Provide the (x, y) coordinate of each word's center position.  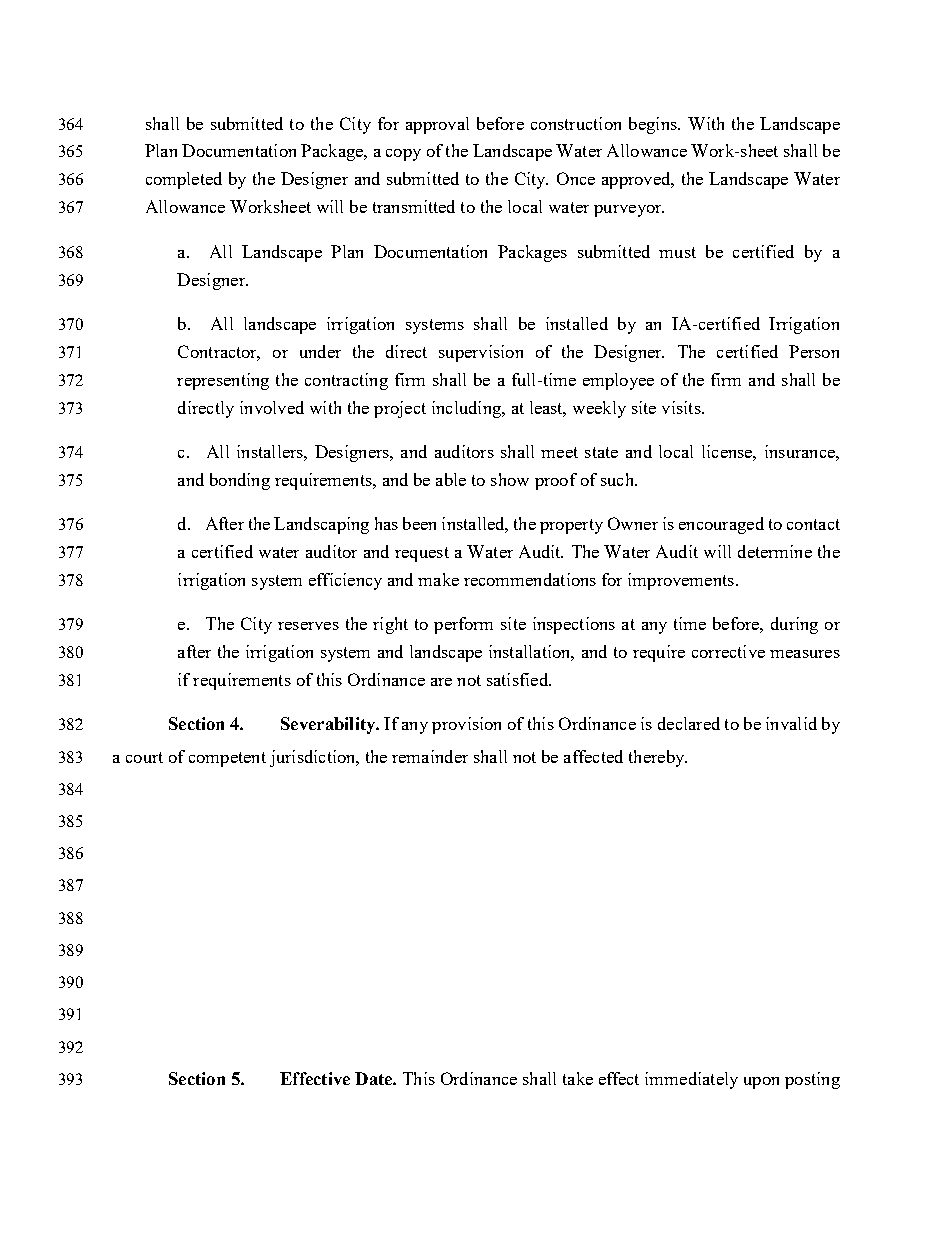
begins (654, 125)
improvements (681, 581)
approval (437, 125)
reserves (308, 626)
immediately (691, 1080)
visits (682, 407)
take (578, 1078)
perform (463, 625)
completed (184, 180)
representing (223, 381)
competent (227, 759)
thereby (658, 758)
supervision (481, 353)
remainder (430, 756)
